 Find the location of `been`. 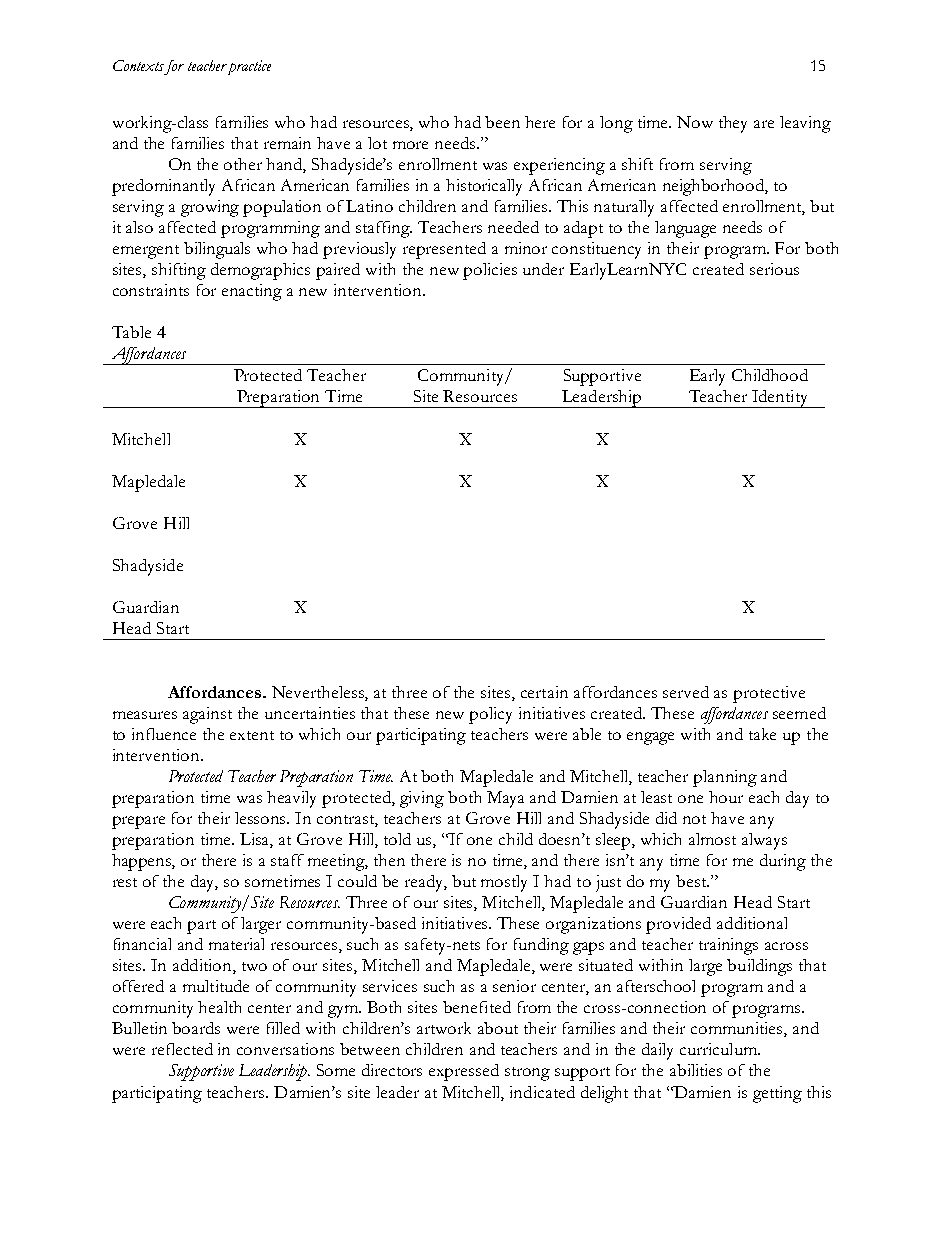

been is located at coordinates (502, 122).
